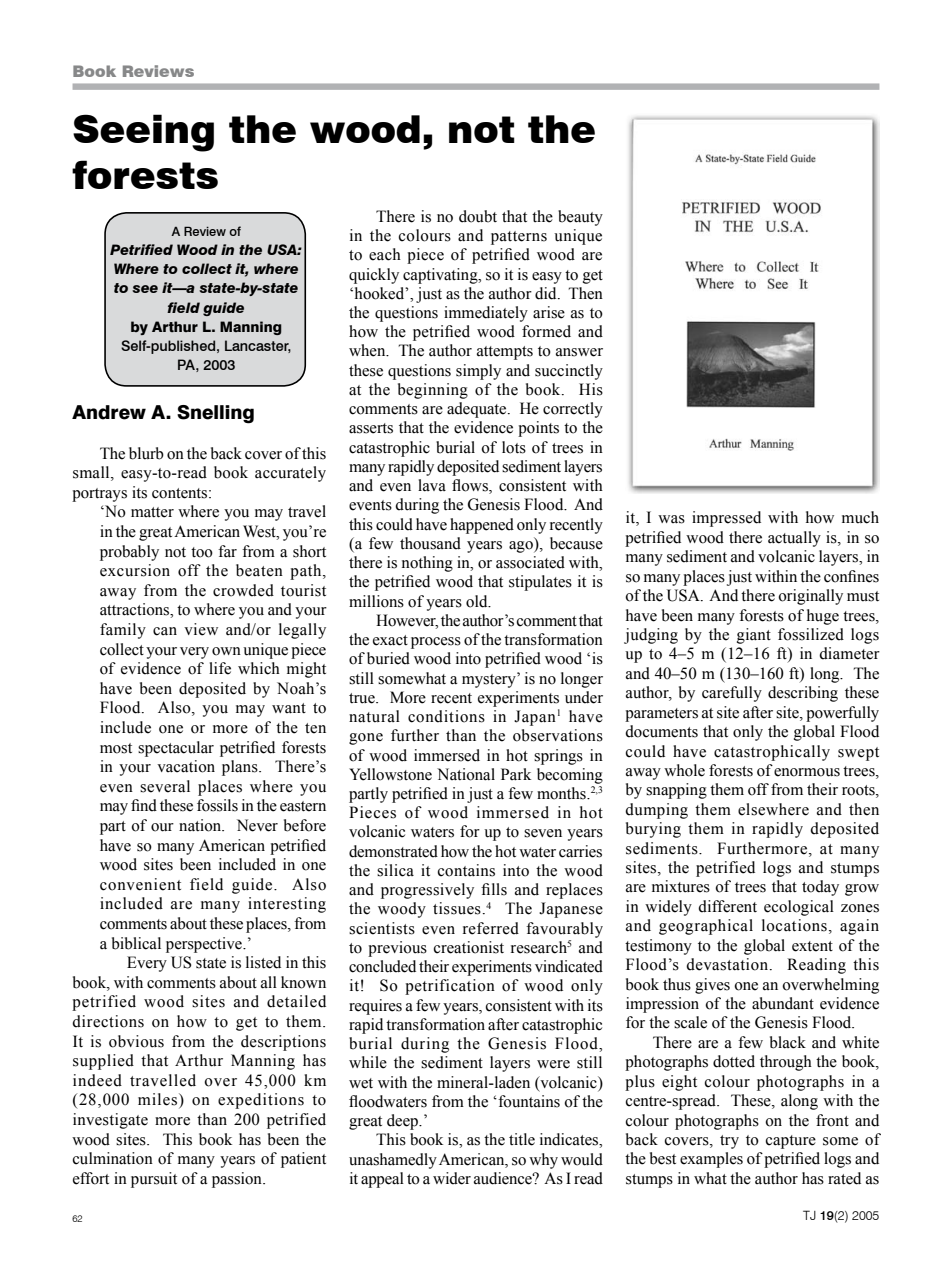  I want to click on title, so click(522, 1139).
